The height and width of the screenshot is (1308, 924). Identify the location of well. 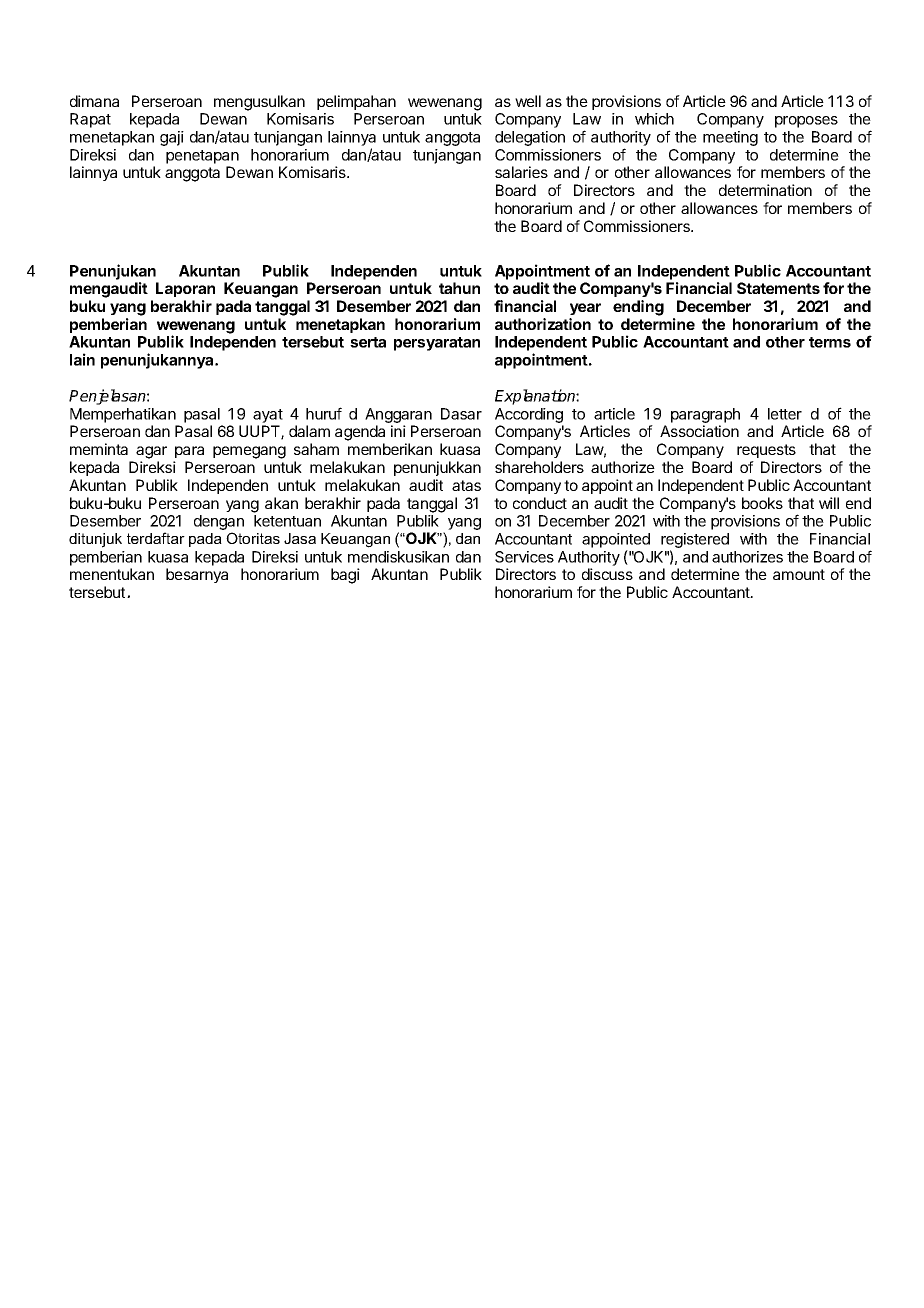
(528, 101).
